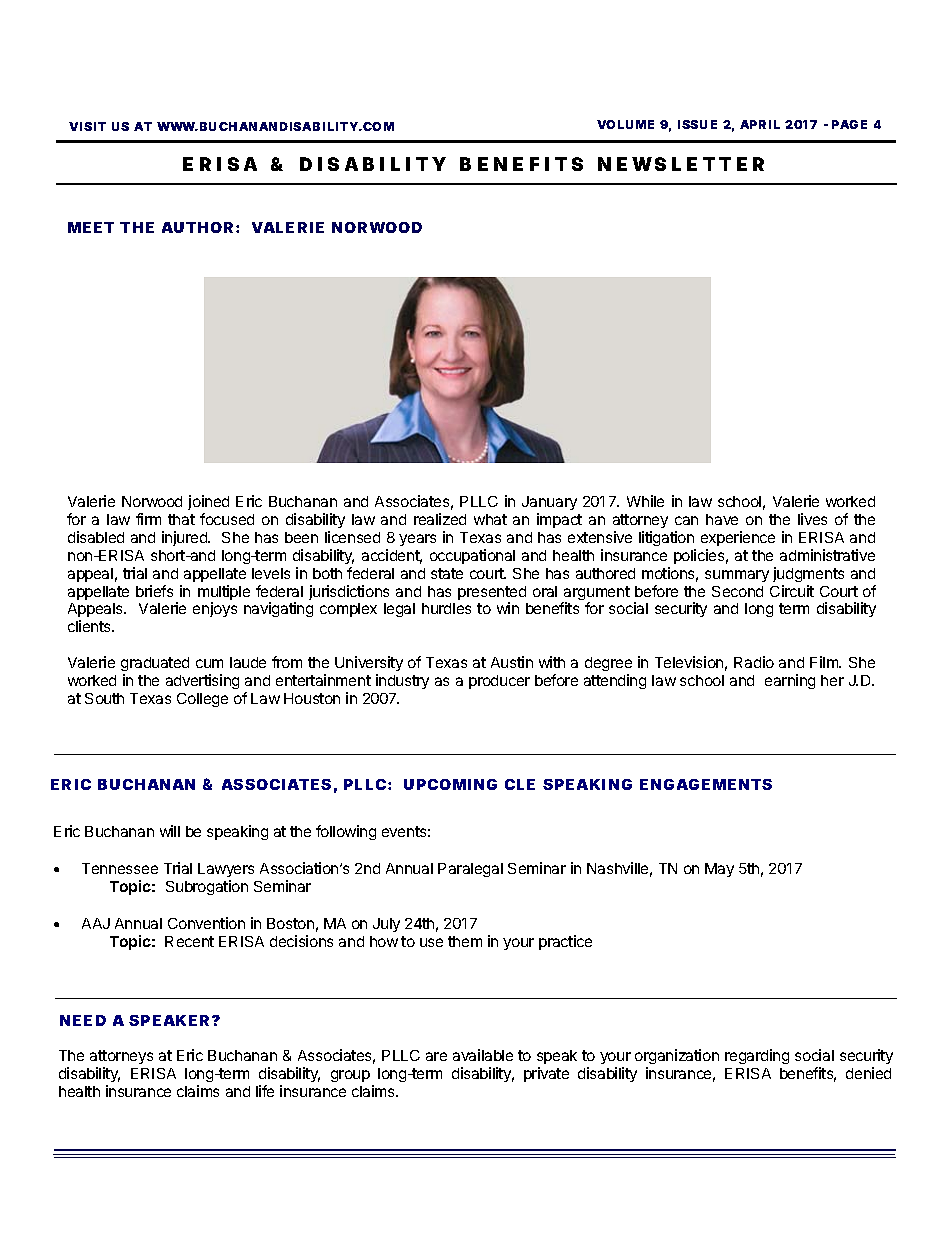  Describe the element at coordinates (265, 1091) in the document. I see `life` at that location.
